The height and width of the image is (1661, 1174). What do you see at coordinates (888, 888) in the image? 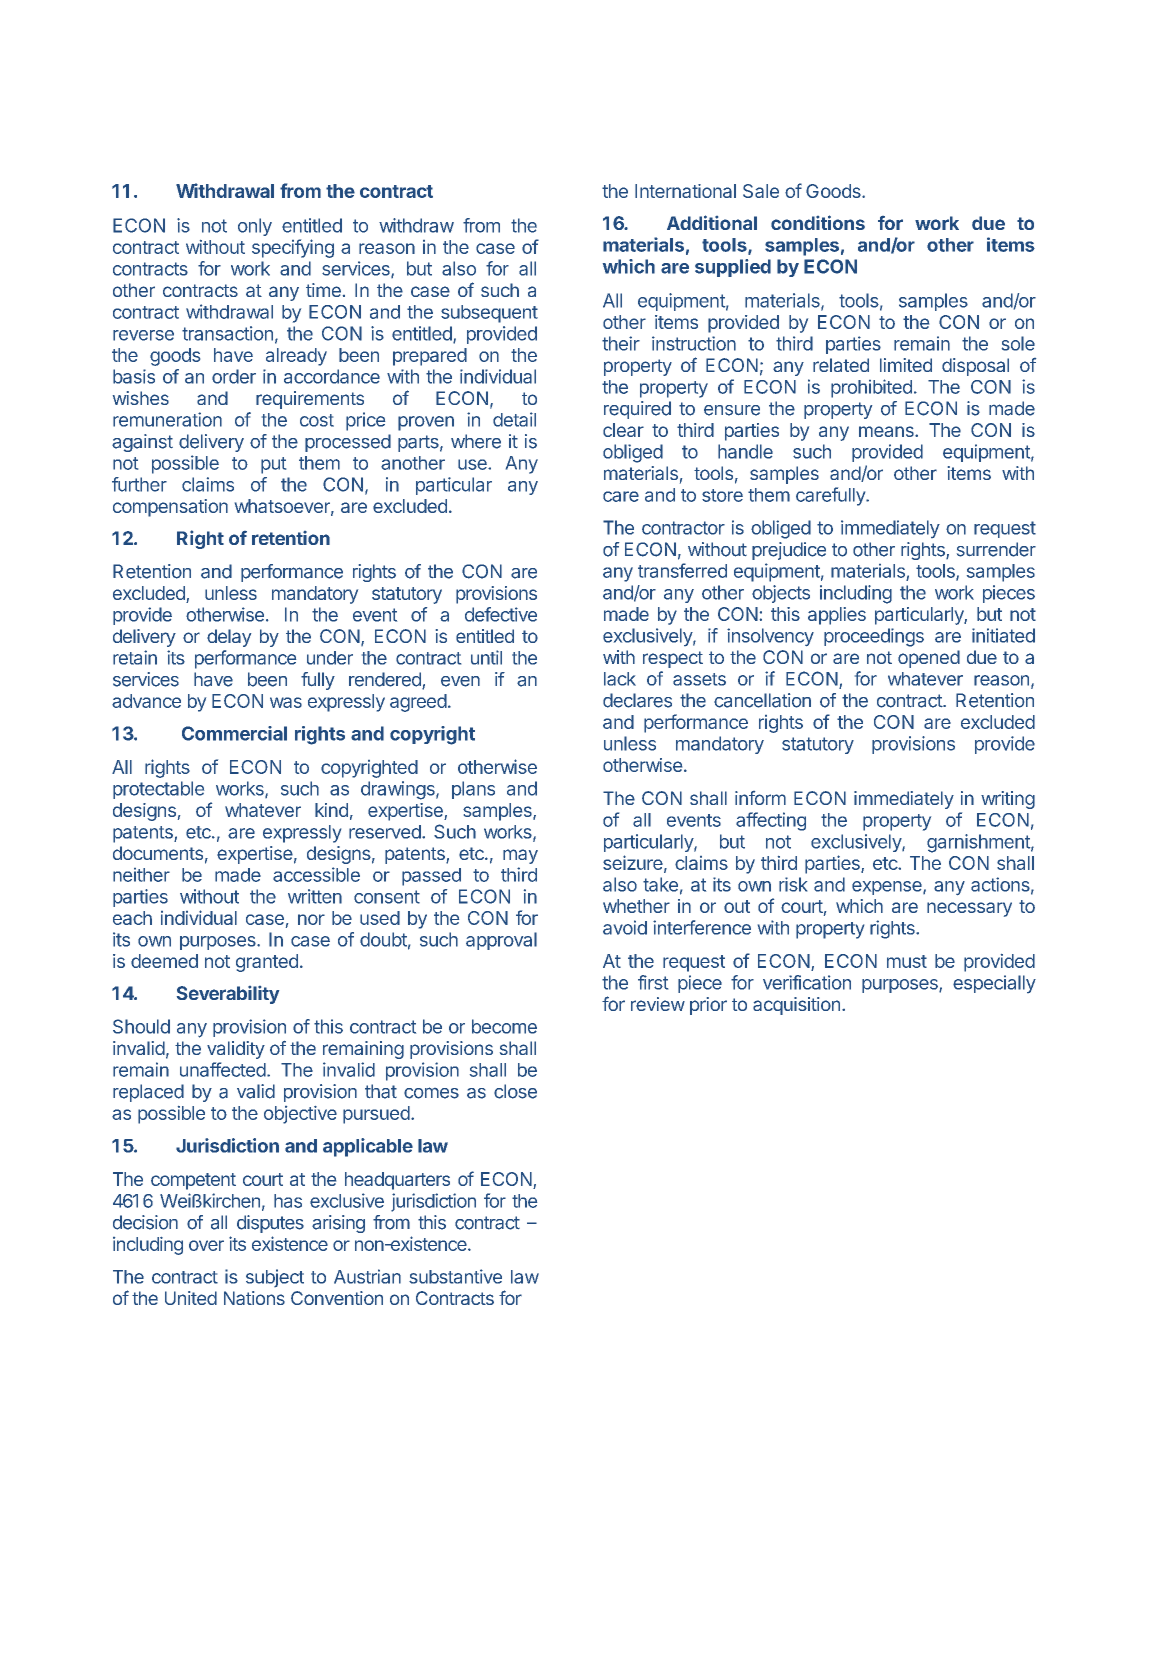
I see `expense` at bounding box center [888, 888].
